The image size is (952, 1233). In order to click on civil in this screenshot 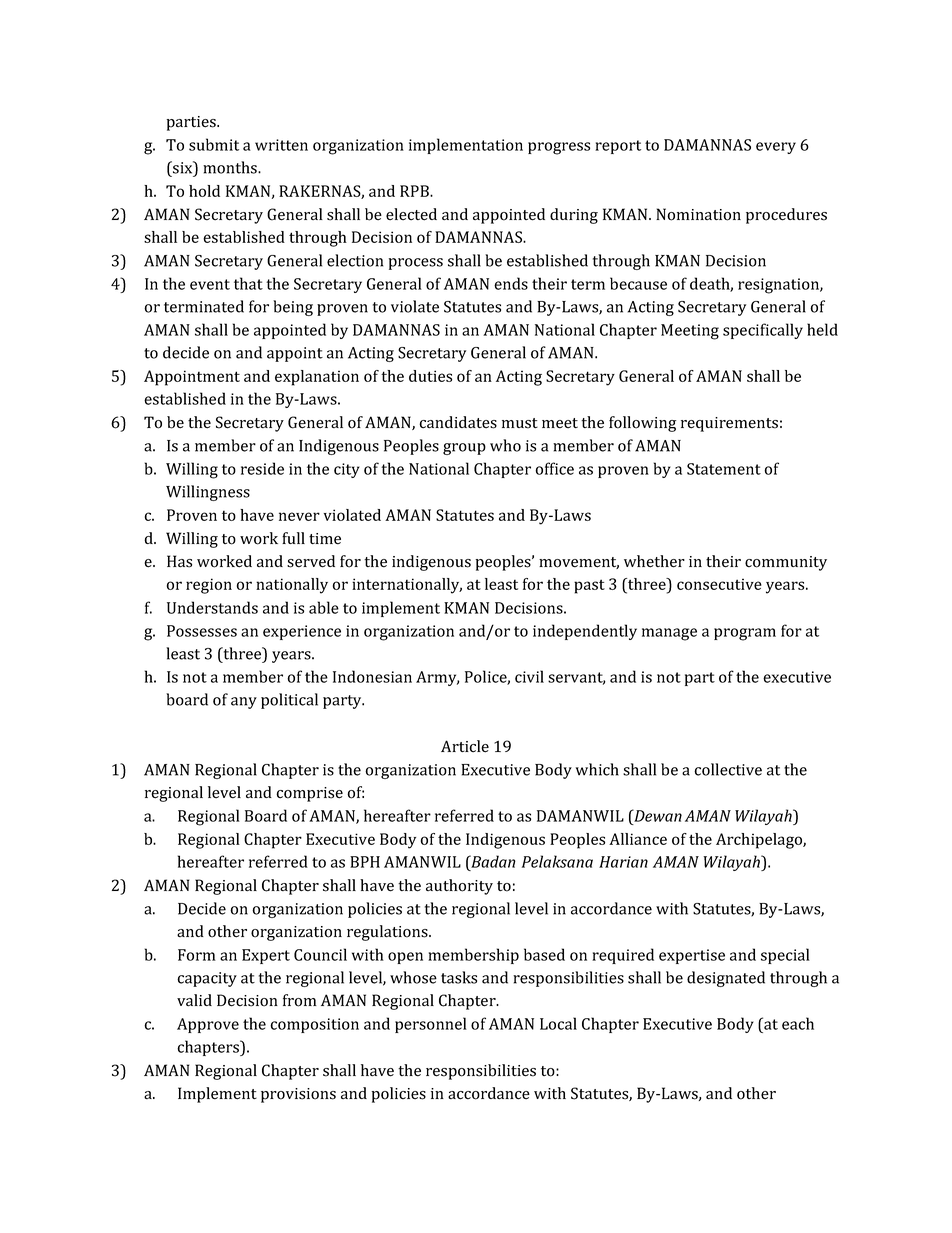, I will do `click(529, 676)`.
